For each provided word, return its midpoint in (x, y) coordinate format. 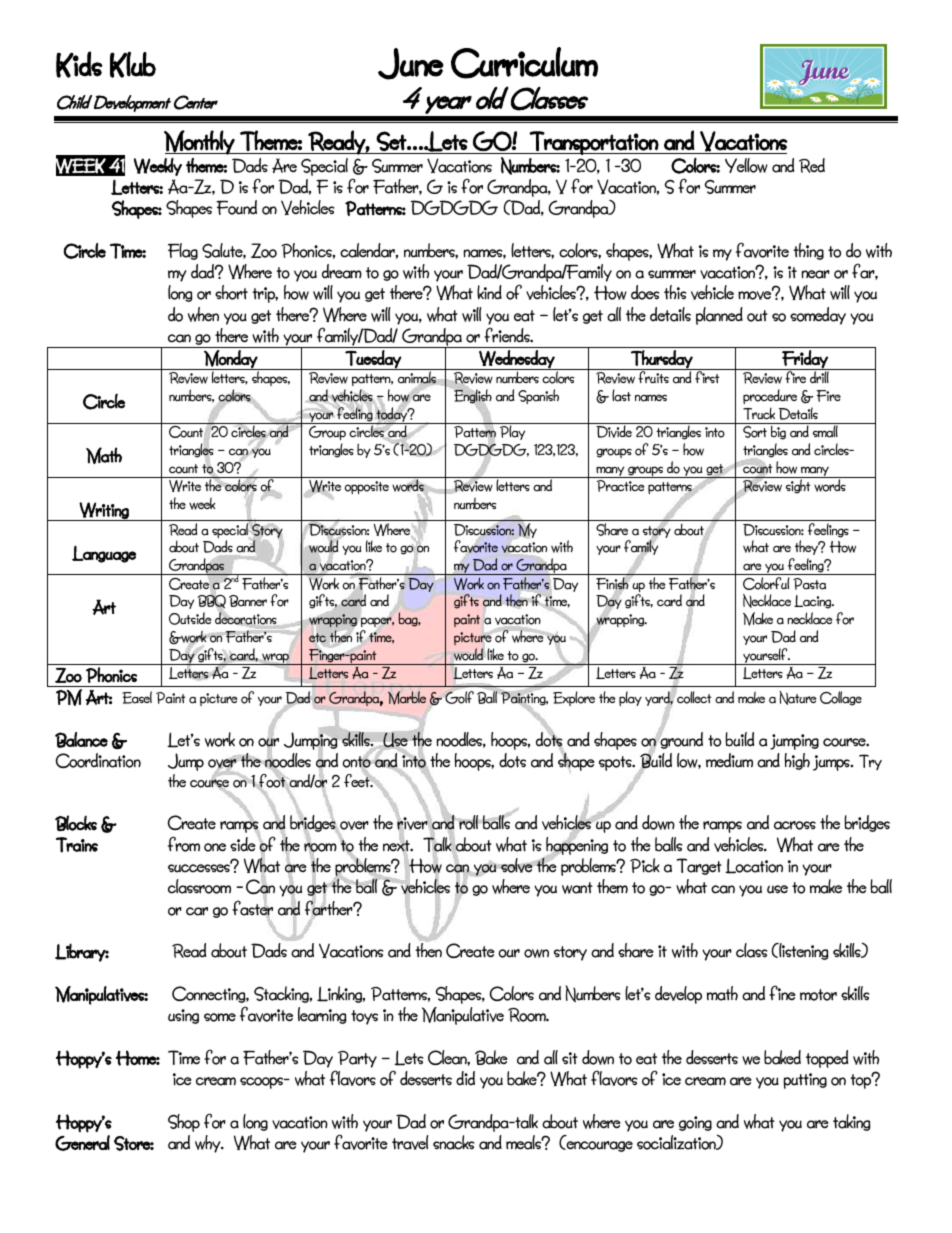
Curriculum (524, 63)
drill (819, 376)
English (472, 396)
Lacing (814, 602)
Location (754, 866)
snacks (453, 1142)
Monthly (200, 142)
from (184, 844)
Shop (184, 1123)
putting (805, 1081)
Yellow (746, 165)
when (203, 314)
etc (317, 637)
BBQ (212, 602)
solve (517, 865)
